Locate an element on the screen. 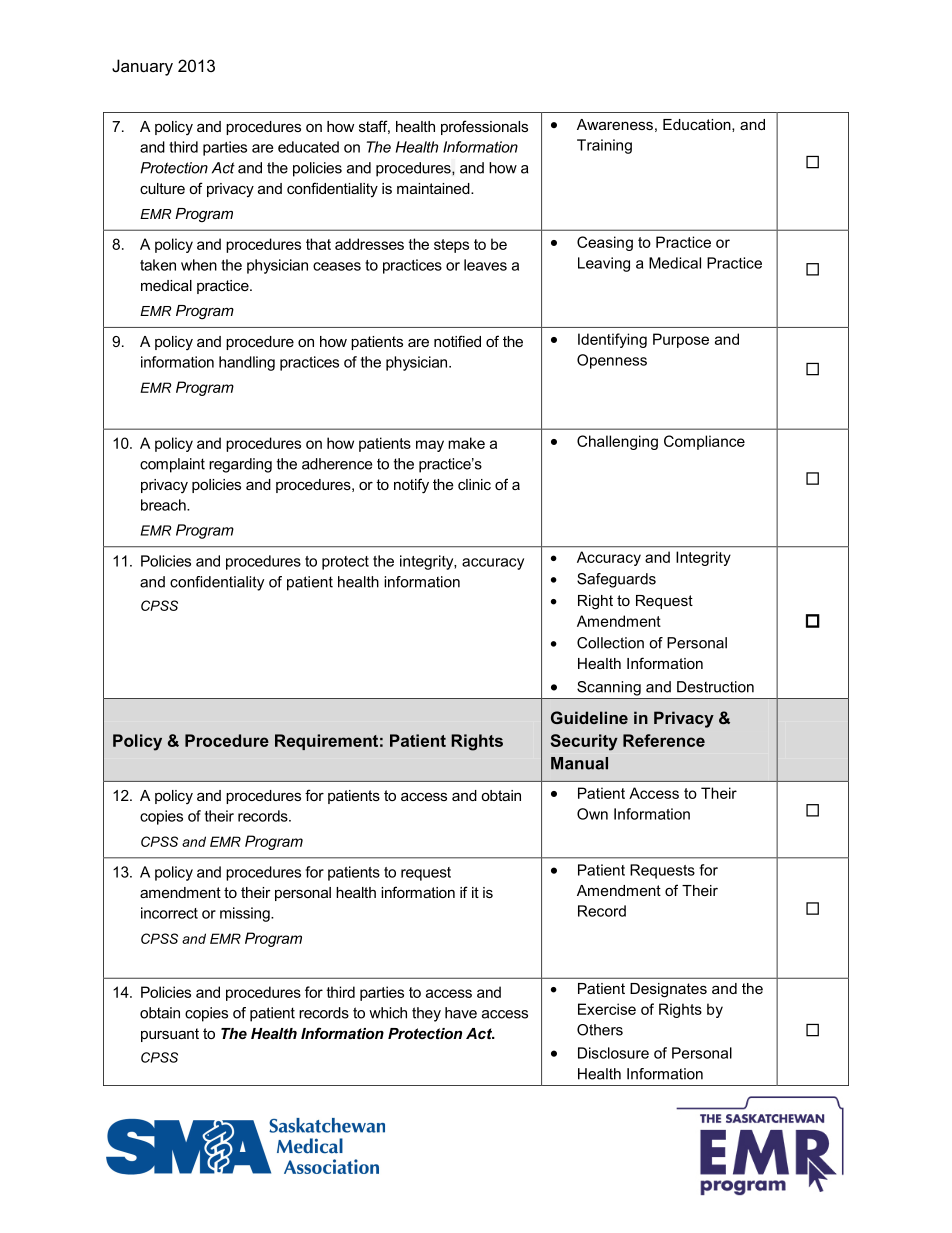  regarding is located at coordinates (240, 465).
